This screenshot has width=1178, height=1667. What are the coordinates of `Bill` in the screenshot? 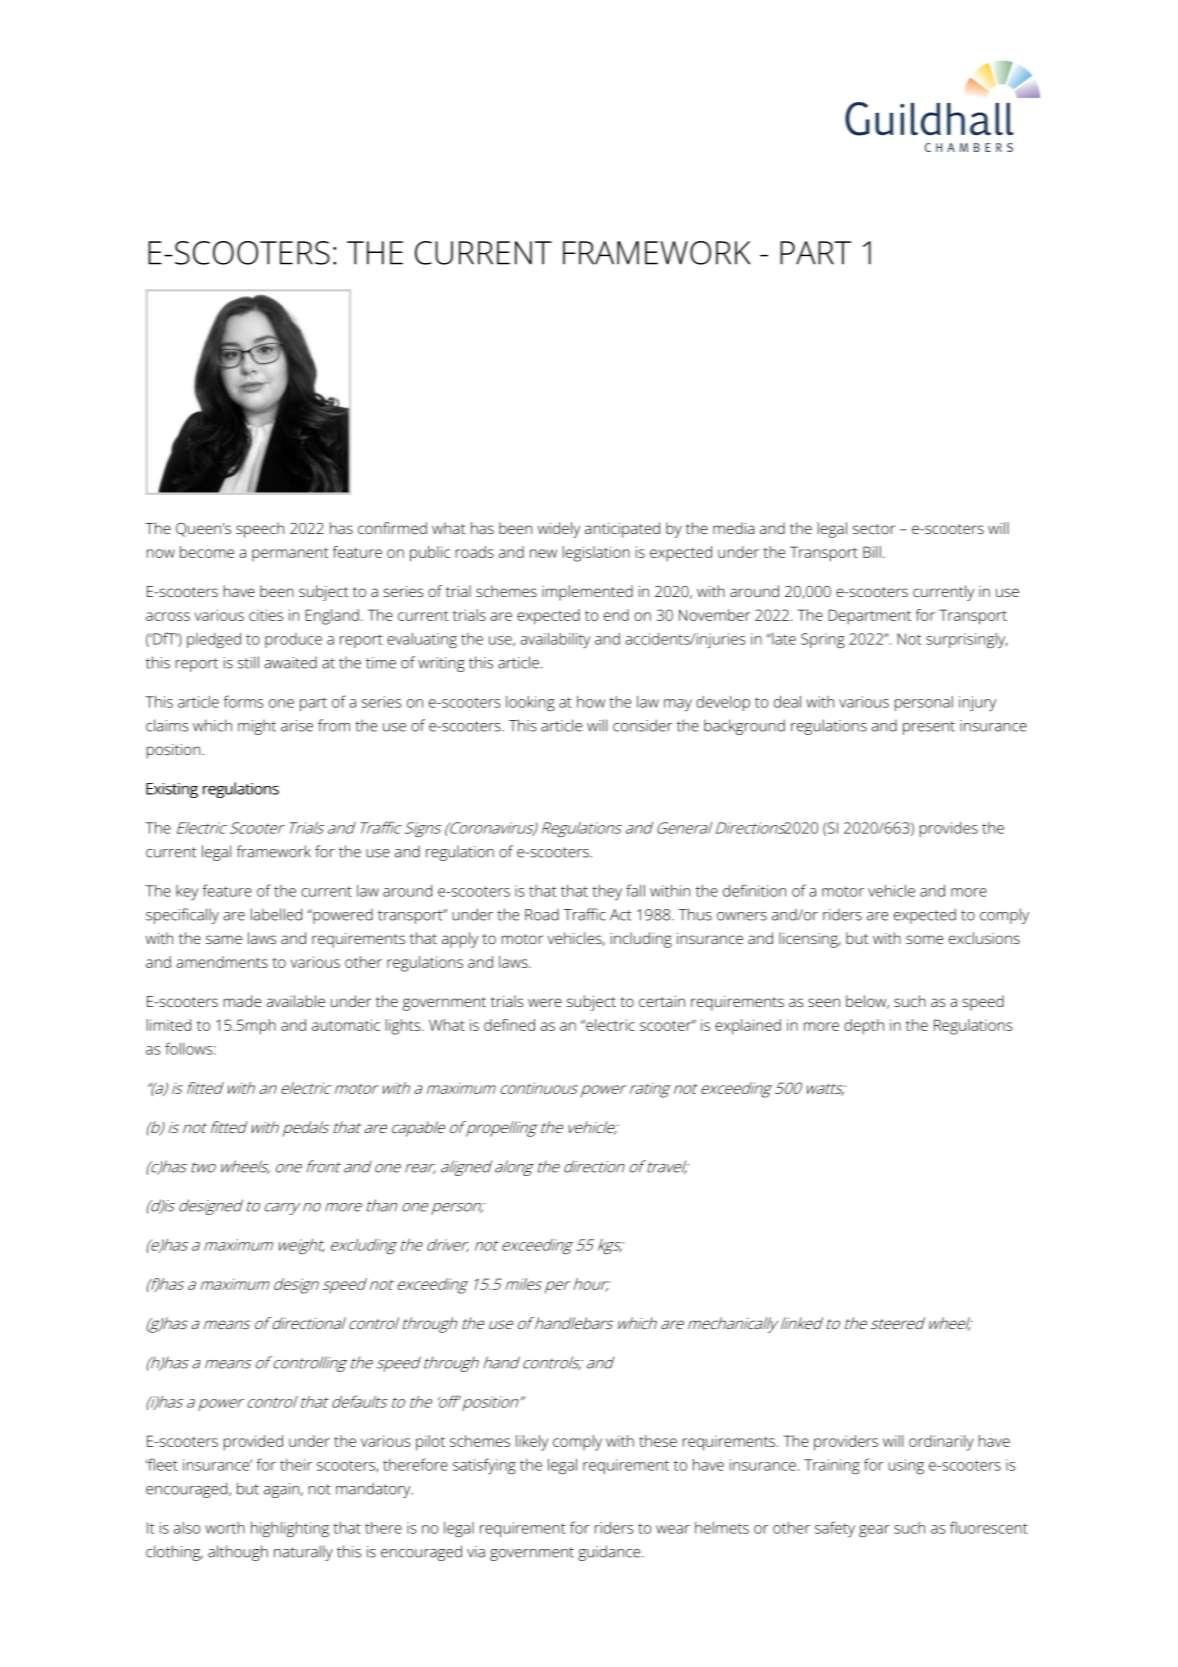 It's located at (872, 552).
